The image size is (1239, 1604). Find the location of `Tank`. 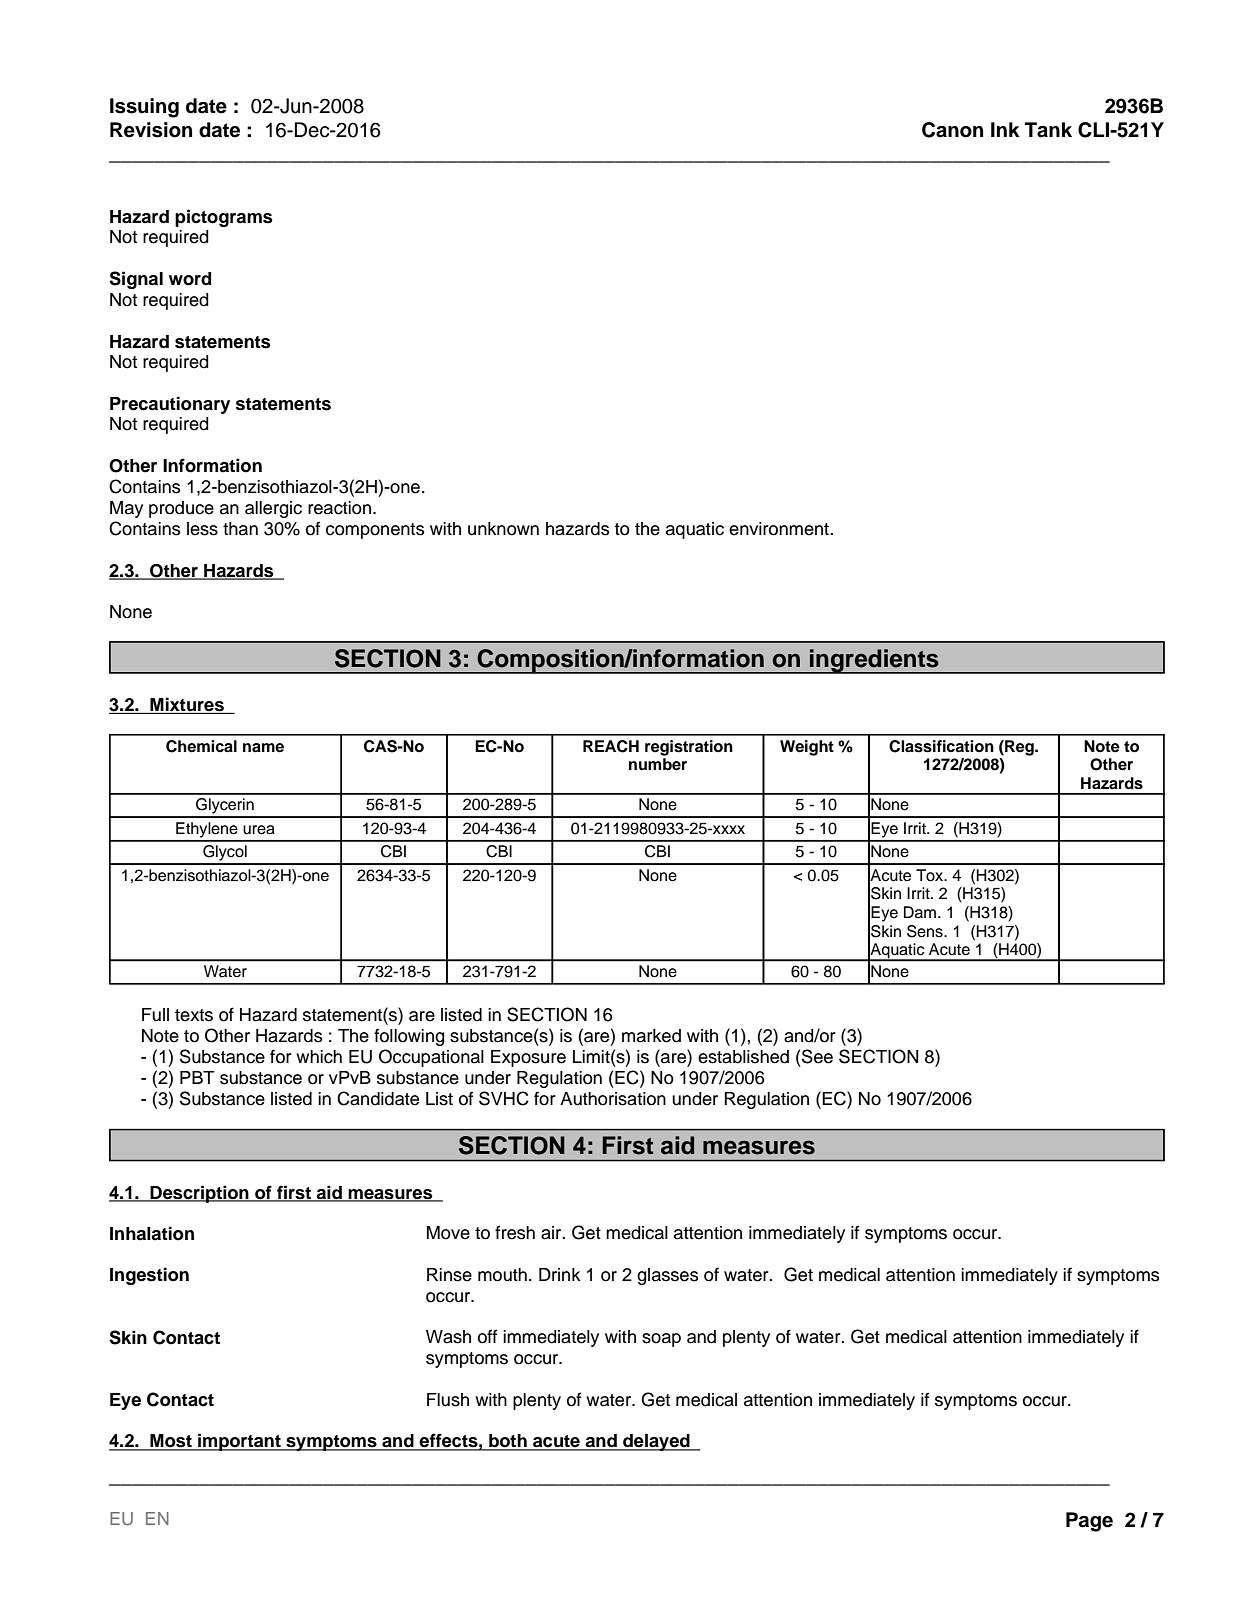

Tank is located at coordinates (1048, 130).
